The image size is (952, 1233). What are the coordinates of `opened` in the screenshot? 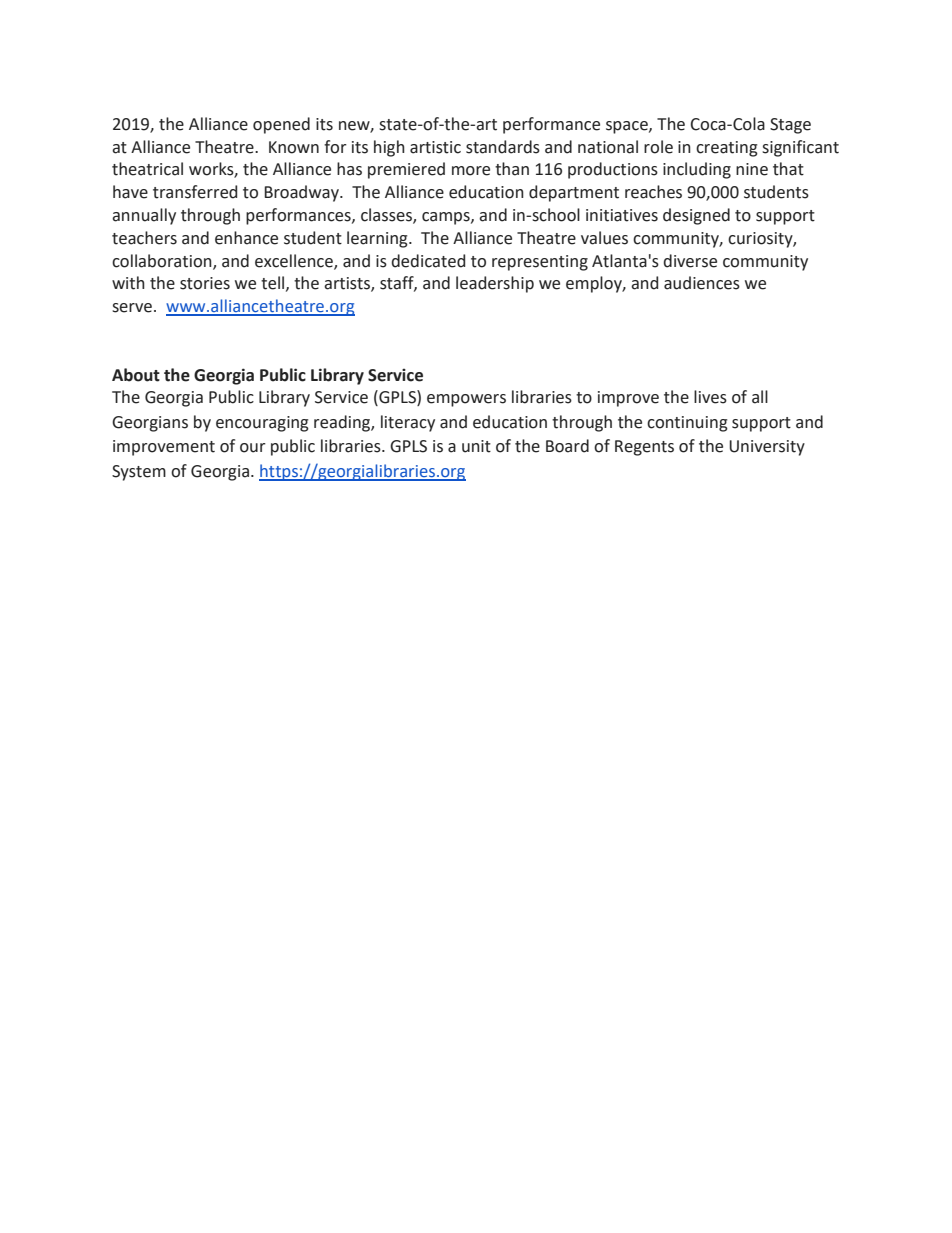 It's located at (281, 125).
